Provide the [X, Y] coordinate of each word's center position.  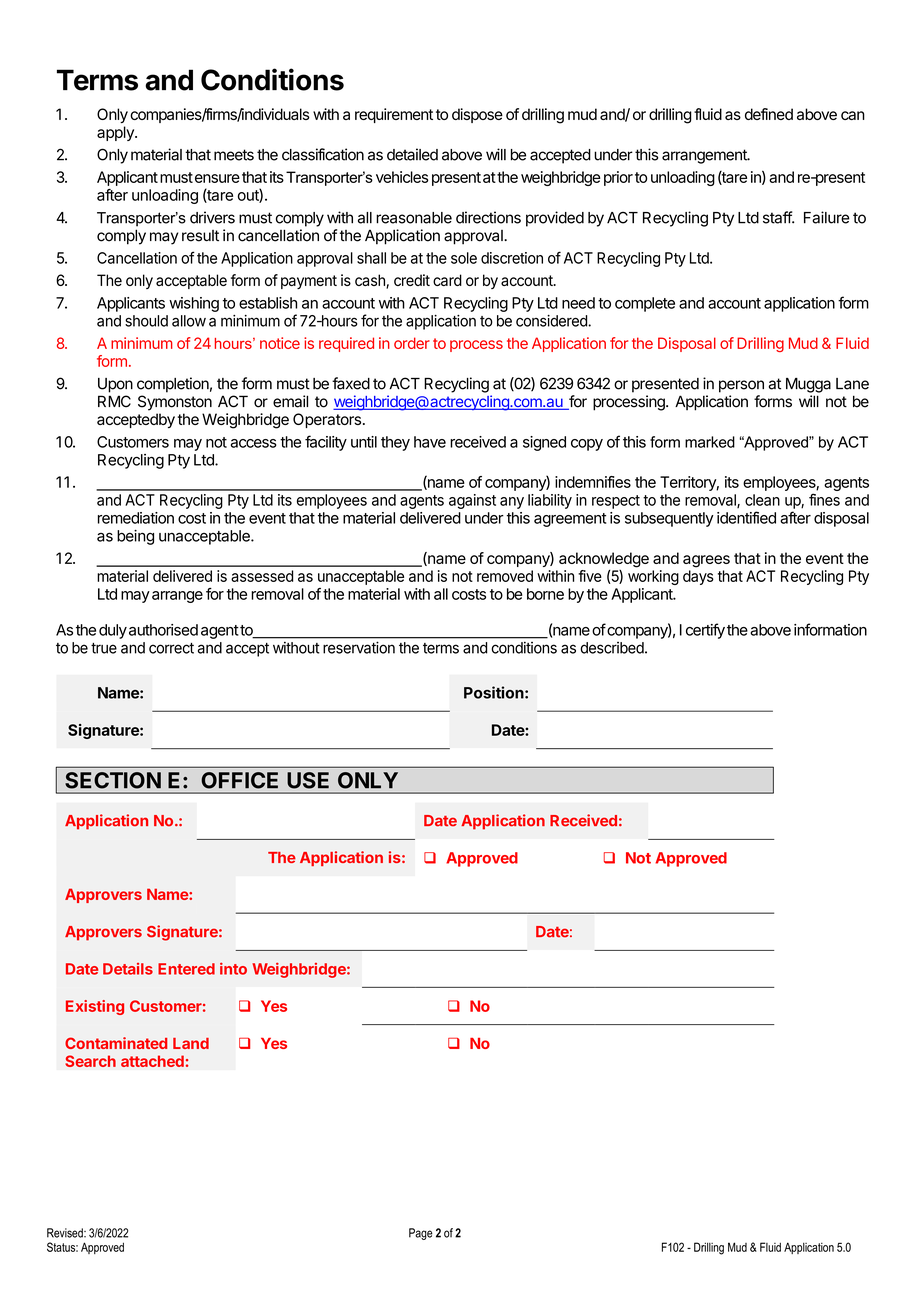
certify [705, 631]
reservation [359, 647]
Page [421, 1234]
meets [234, 155]
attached [152, 1061]
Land [191, 1043]
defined [769, 114]
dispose [477, 115]
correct [171, 648]
